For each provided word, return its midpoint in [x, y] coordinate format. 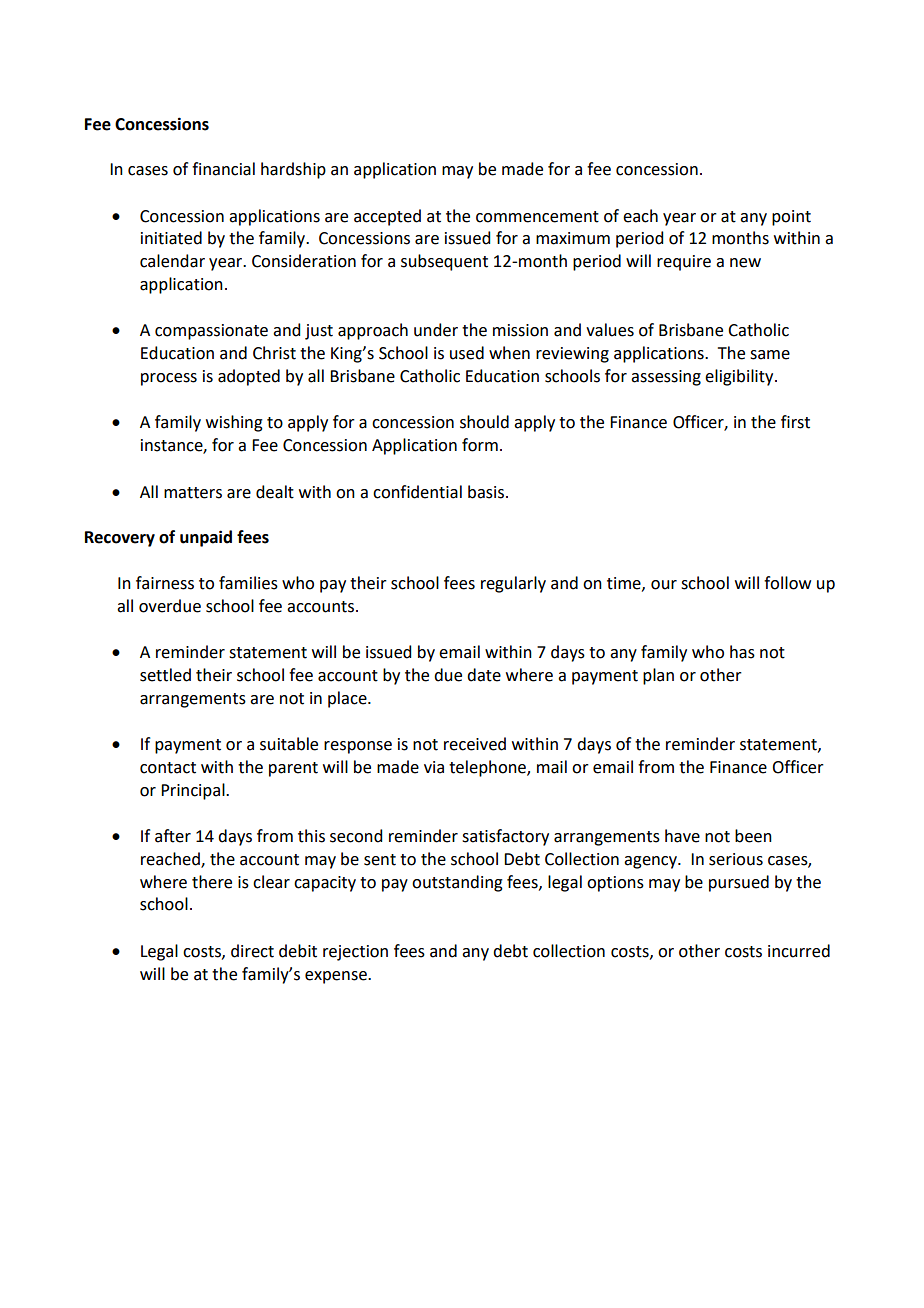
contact [168, 768]
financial [223, 169]
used [467, 353]
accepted [387, 217]
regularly [513, 584]
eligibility [740, 377]
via [434, 767]
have [682, 836]
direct [252, 951]
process [169, 379]
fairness [165, 583]
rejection [355, 953]
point [791, 218]
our [664, 585]
